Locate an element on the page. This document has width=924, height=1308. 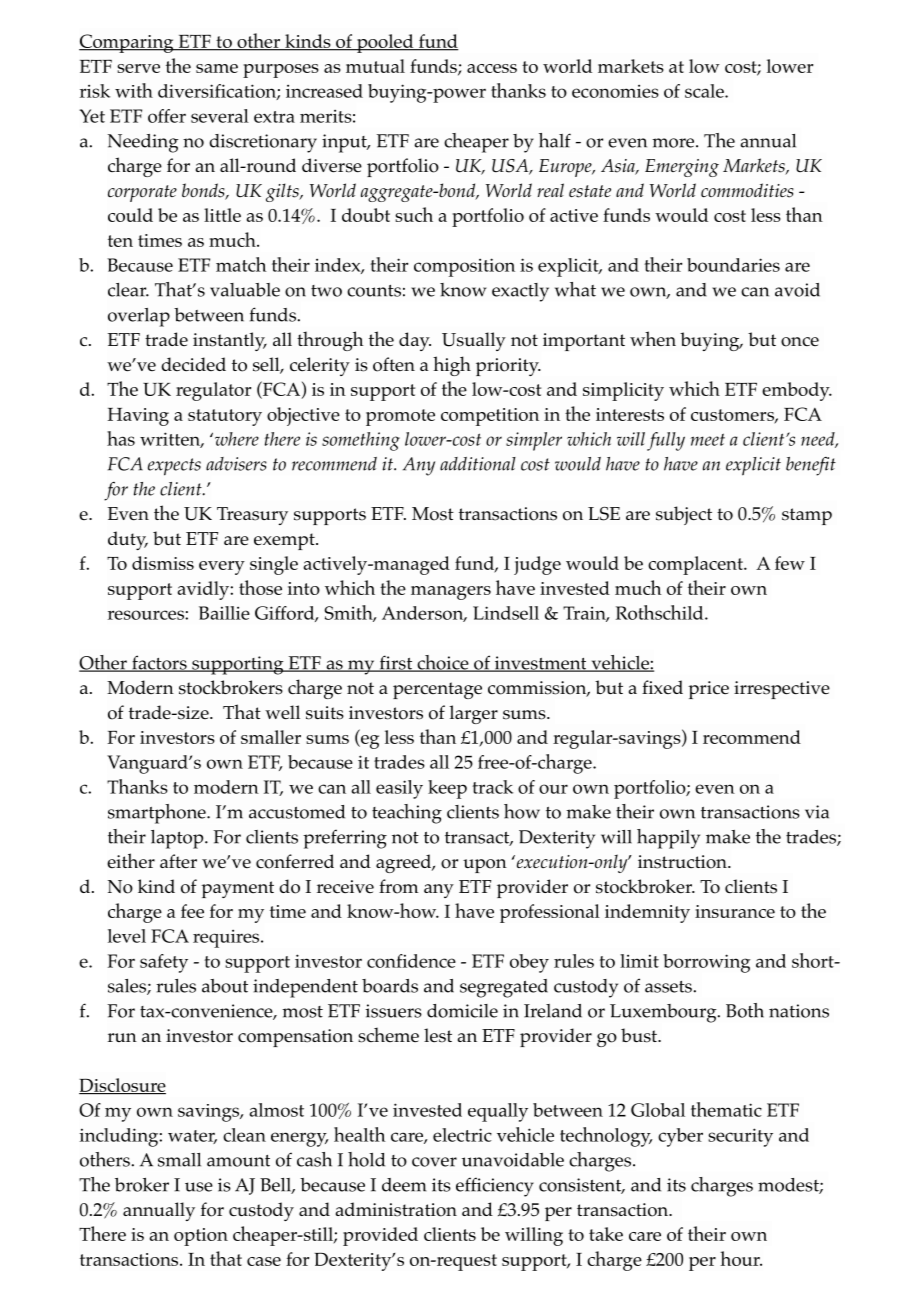
upon is located at coordinates (485, 866).
